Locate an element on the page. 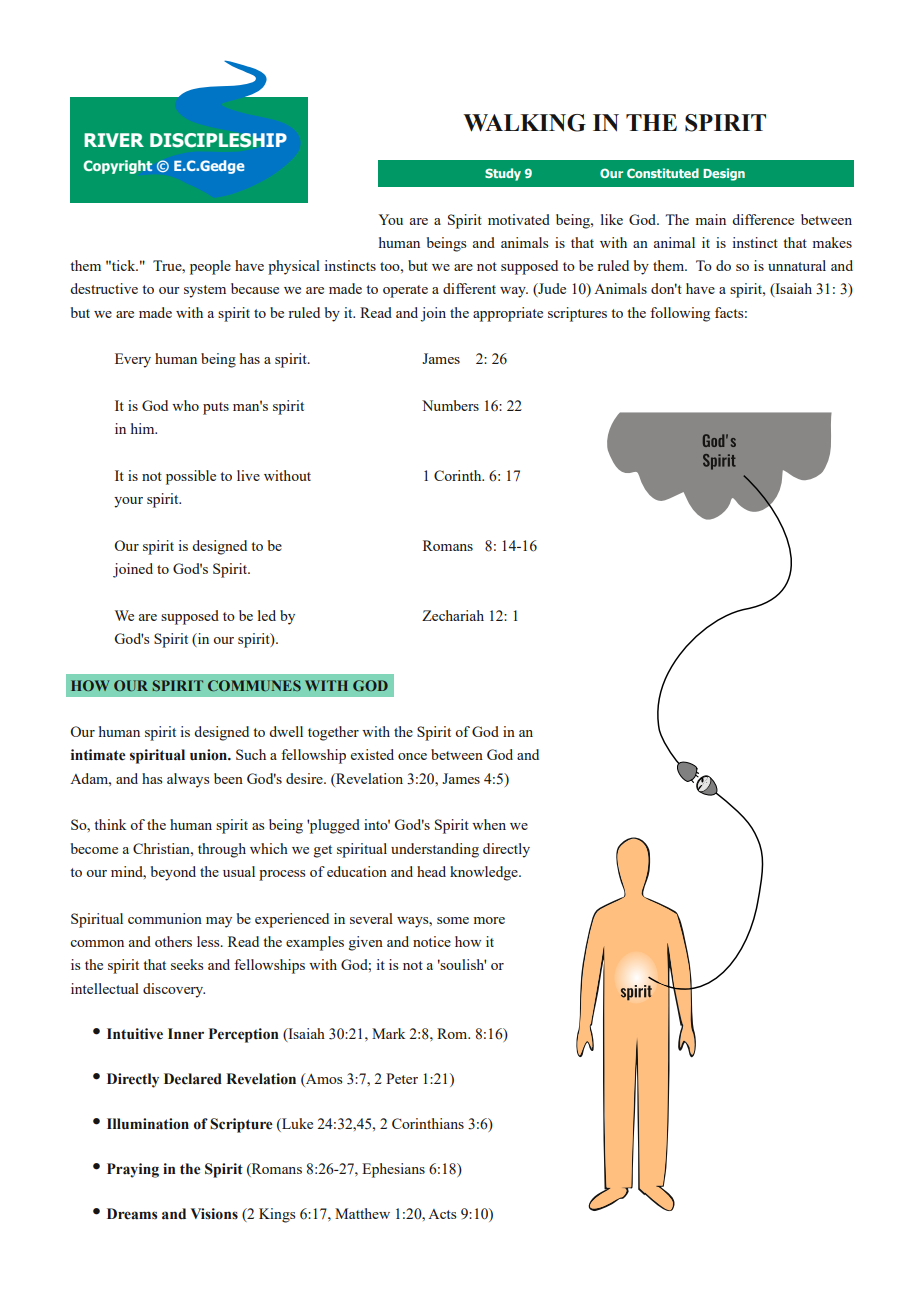 This image has height=1308, width=924. through is located at coordinates (222, 850).
